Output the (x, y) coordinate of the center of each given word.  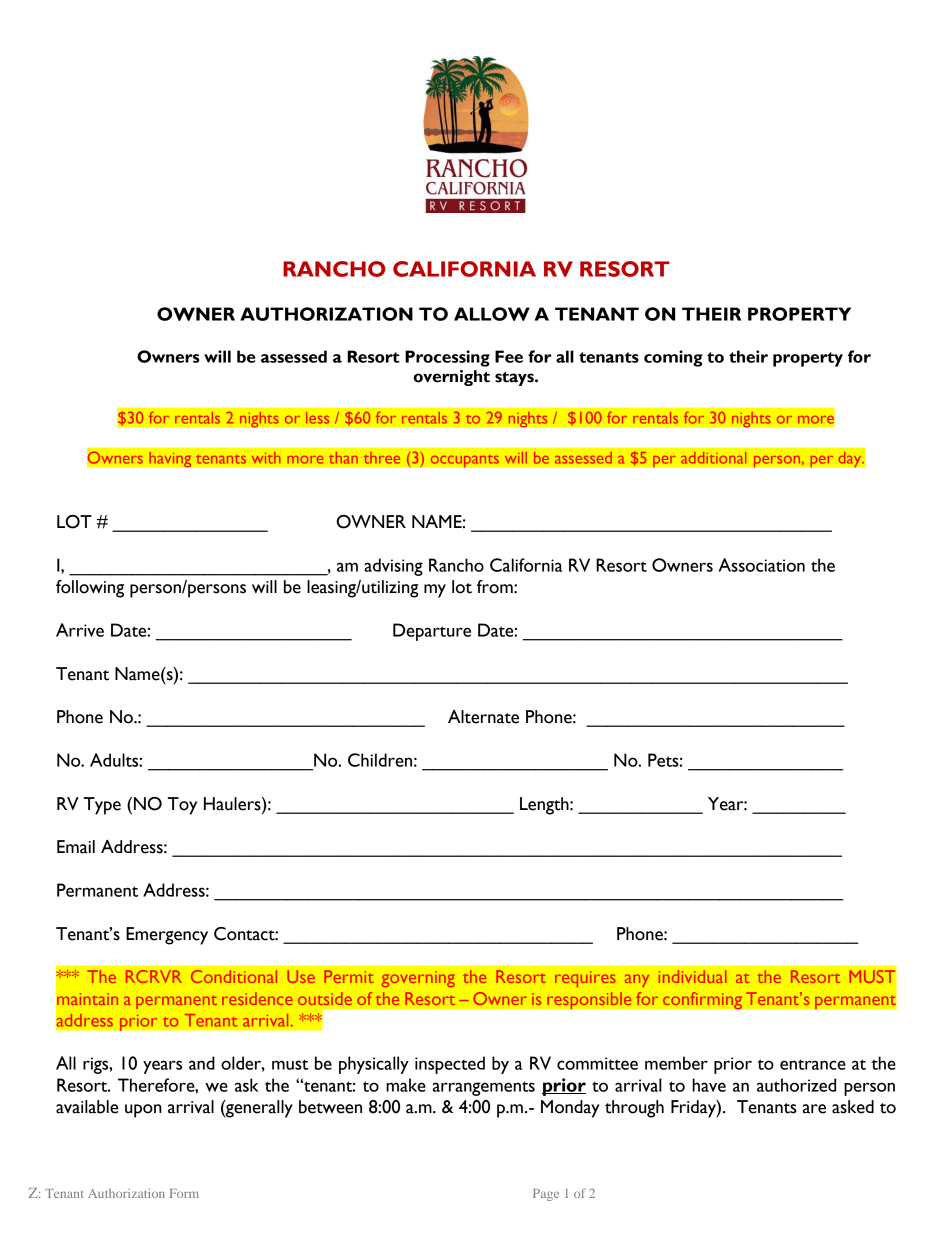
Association (761, 565)
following (90, 589)
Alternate (483, 717)
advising (393, 567)
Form (184, 1193)
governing (418, 979)
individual (692, 976)
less (317, 418)
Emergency (167, 936)
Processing (447, 358)
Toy (182, 806)
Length (545, 806)
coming (673, 358)
